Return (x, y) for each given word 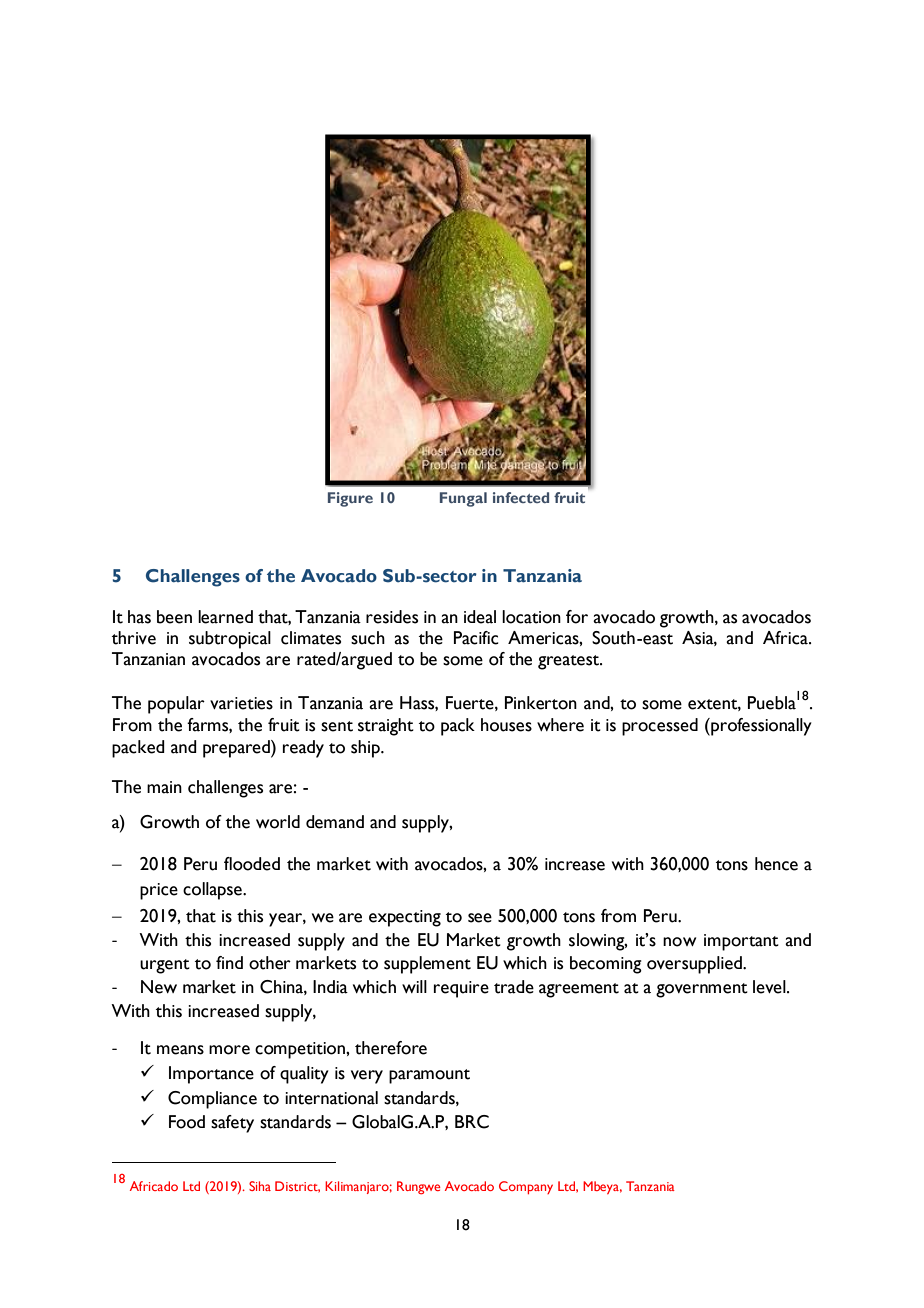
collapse (213, 891)
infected (521, 497)
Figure (350, 499)
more (229, 1050)
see (480, 918)
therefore (391, 1048)
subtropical (230, 640)
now (679, 942)
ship (366, 749)
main (164, 787)
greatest (569, 662)
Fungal (463, 499)
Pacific (476, 638)
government (702, 990)
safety (232, 1124)
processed (660, 727)
